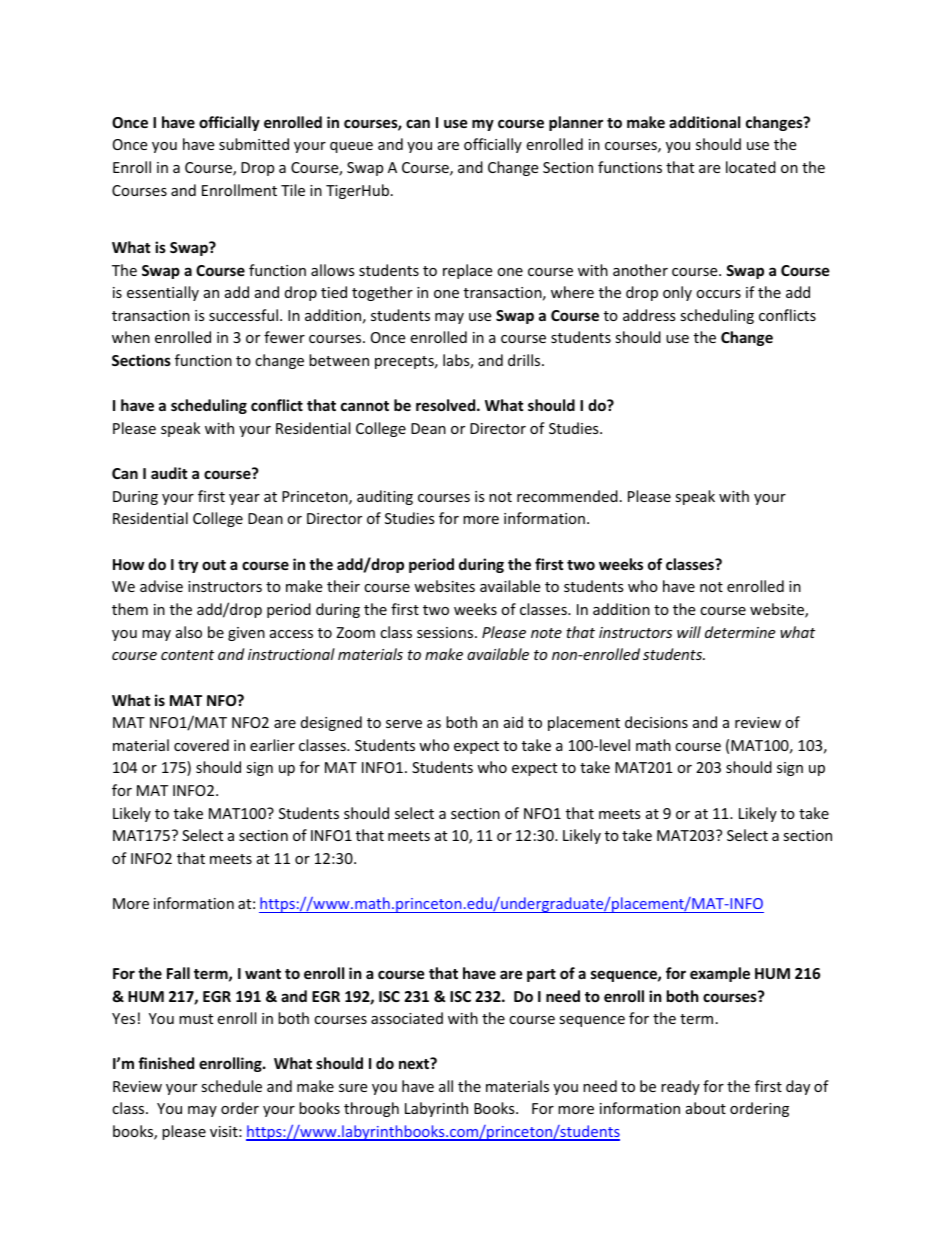 The height and width of the image is (1233, 952). Describe the element at coordinates (371, 1109) in the image. I see `through` at that location.
